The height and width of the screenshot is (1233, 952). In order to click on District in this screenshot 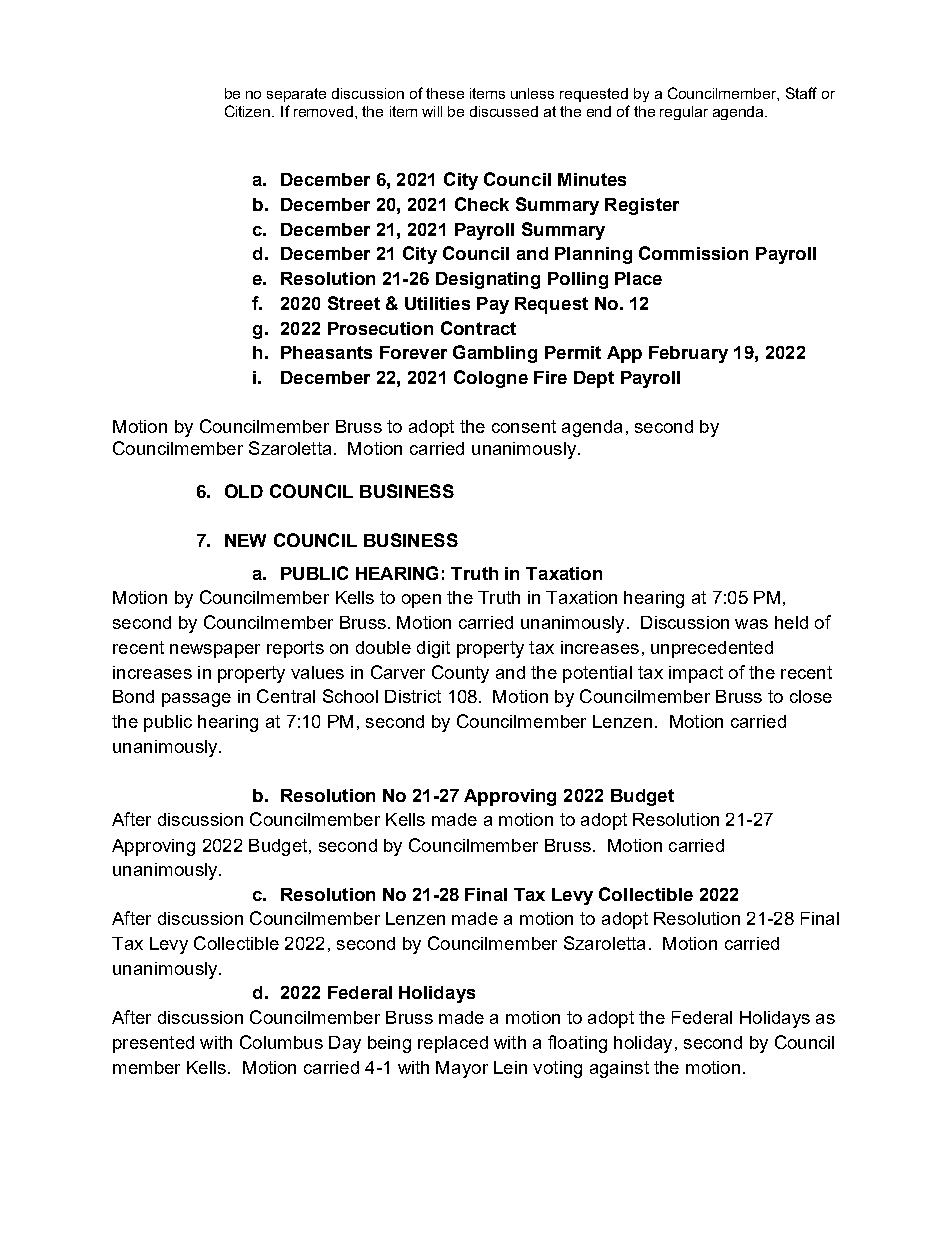, I will do `click(413, 696)`.
